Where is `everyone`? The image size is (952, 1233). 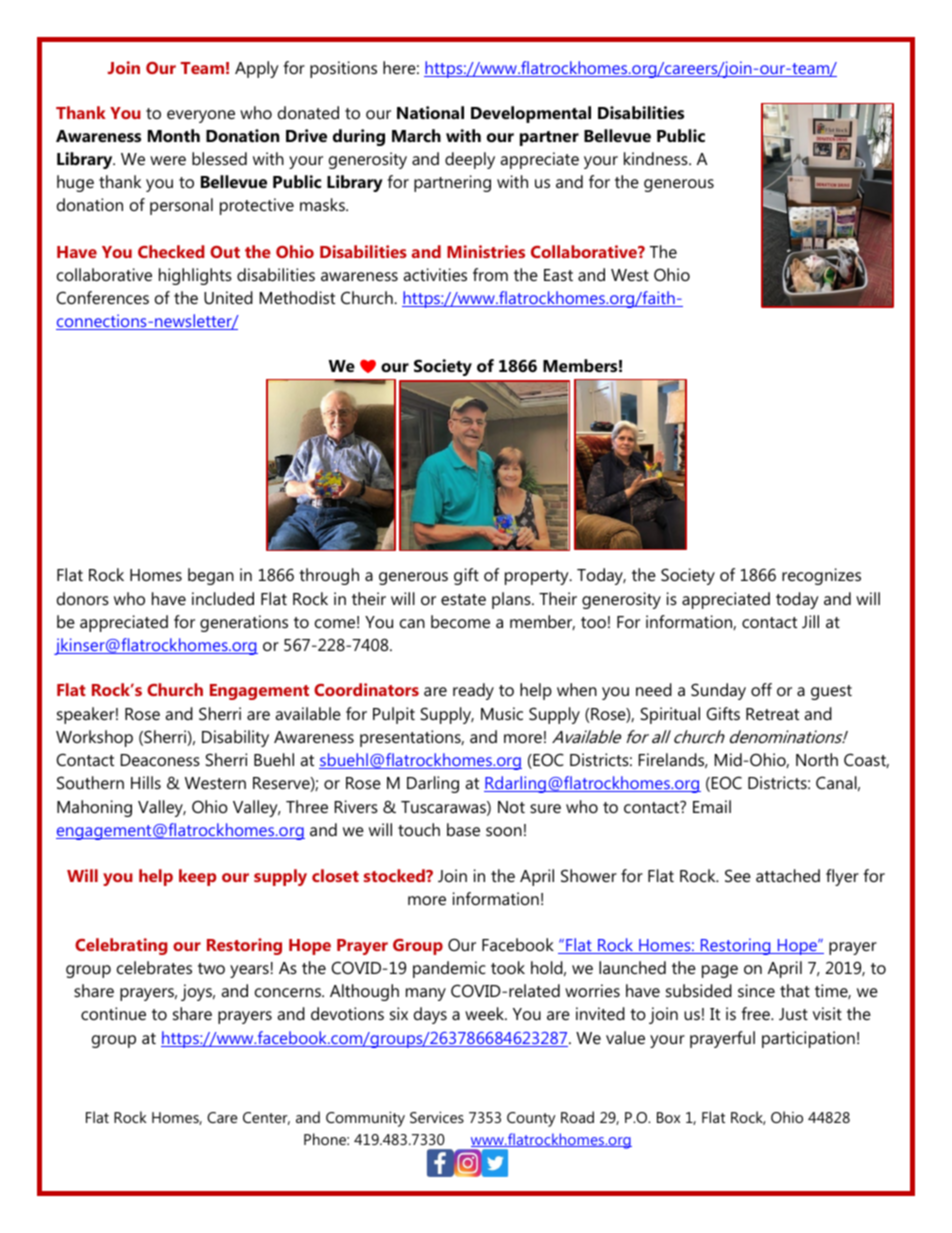
everyone is located at coordinates (201, 116).
